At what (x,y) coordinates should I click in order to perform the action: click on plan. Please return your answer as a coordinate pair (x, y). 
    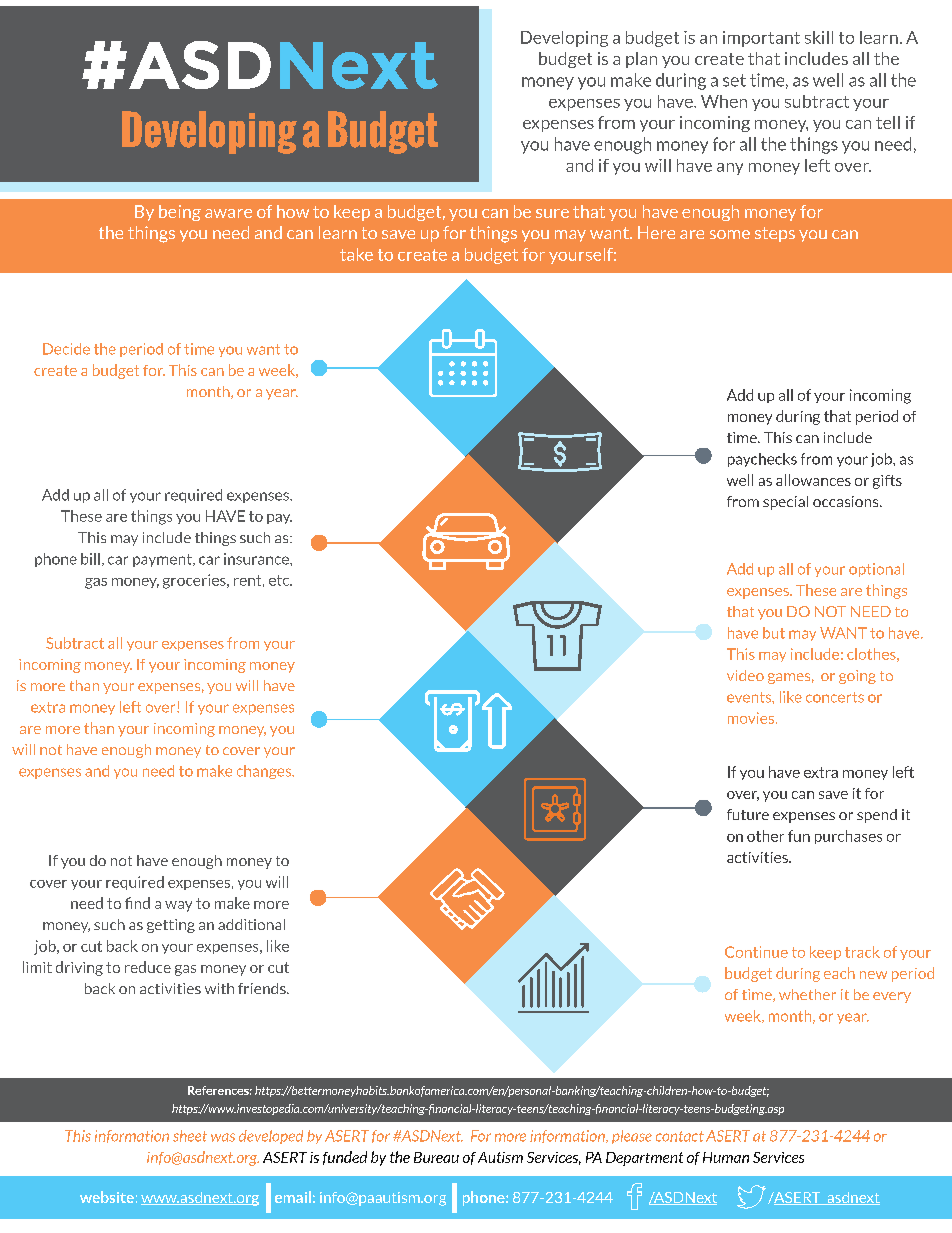
    Looking at the image, I should click on (641, 60).
